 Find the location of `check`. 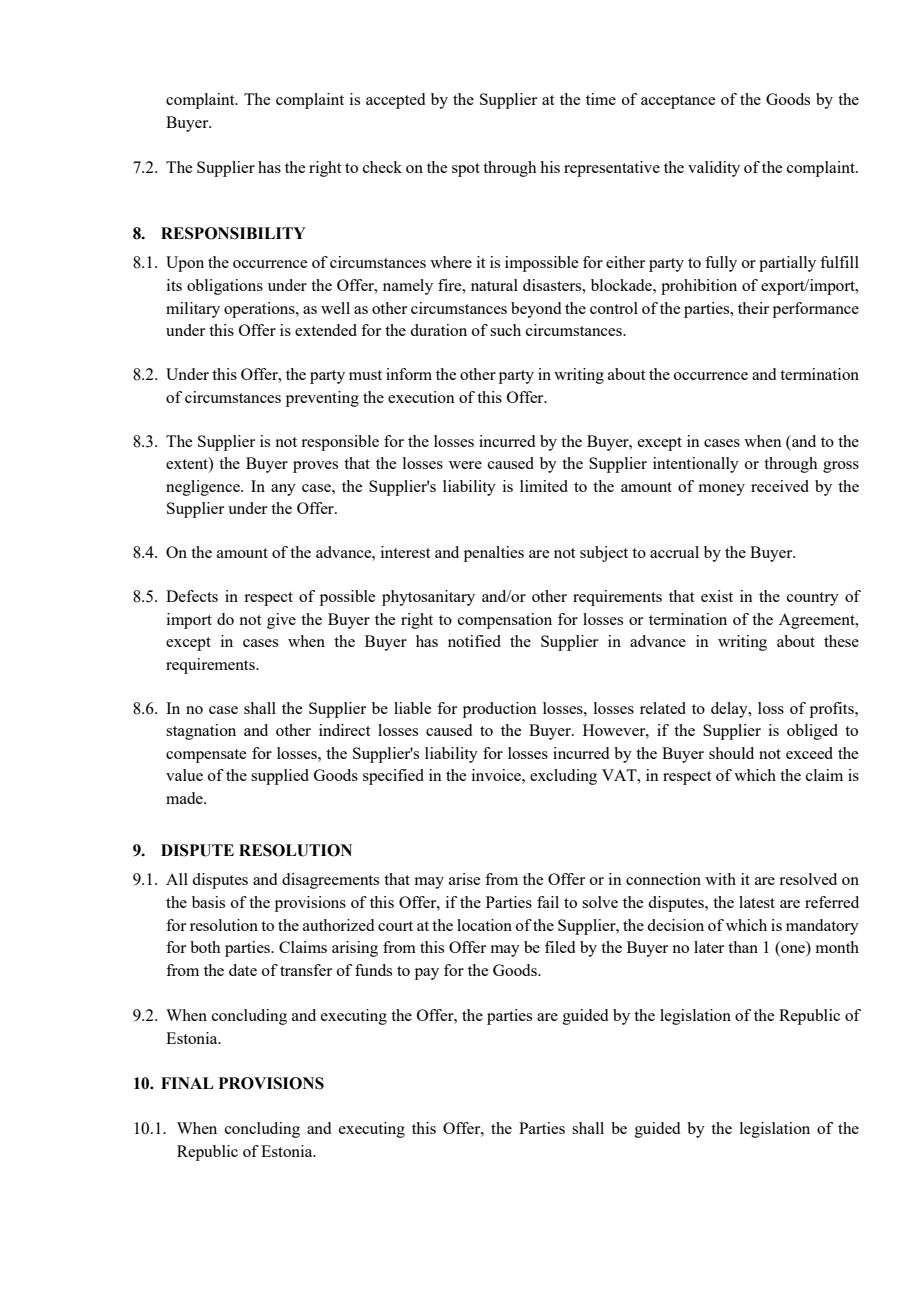

check is located at coordinates (382, 167).
